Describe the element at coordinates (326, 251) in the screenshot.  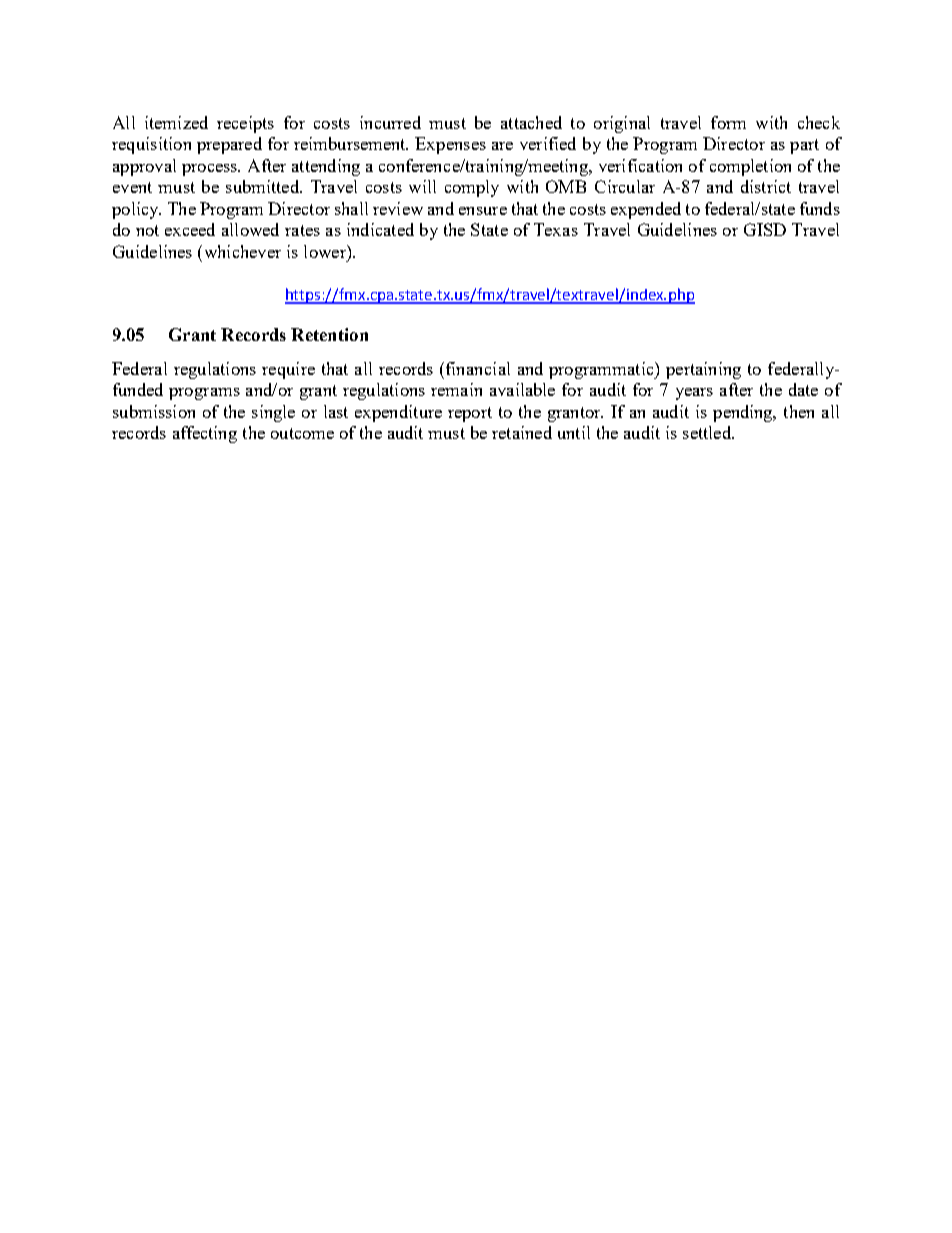
I see `lower` at that location.
